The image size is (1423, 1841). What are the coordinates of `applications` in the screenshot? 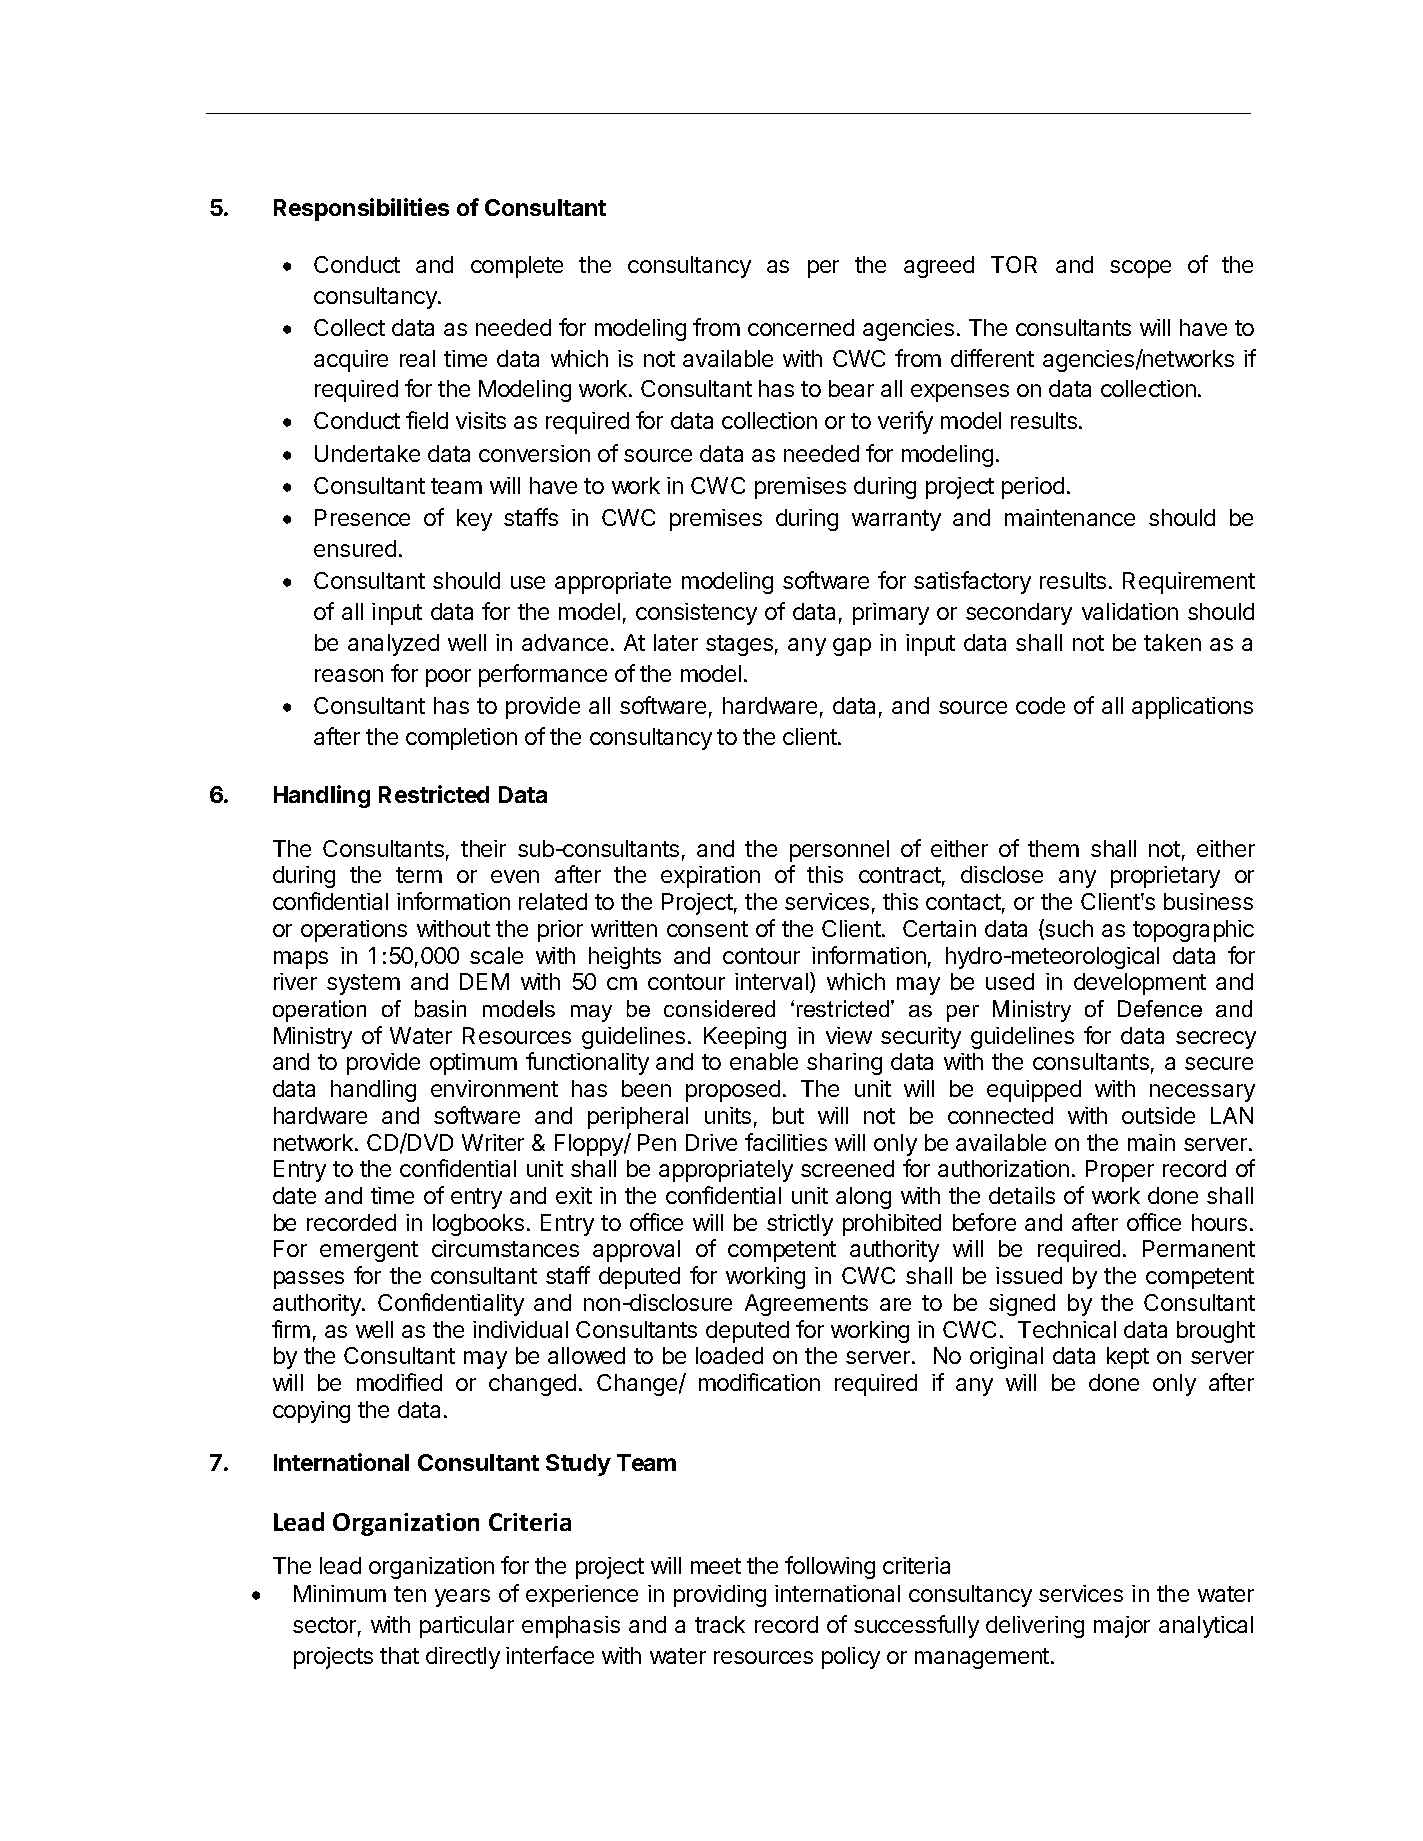 It's located at (1192, 708).
